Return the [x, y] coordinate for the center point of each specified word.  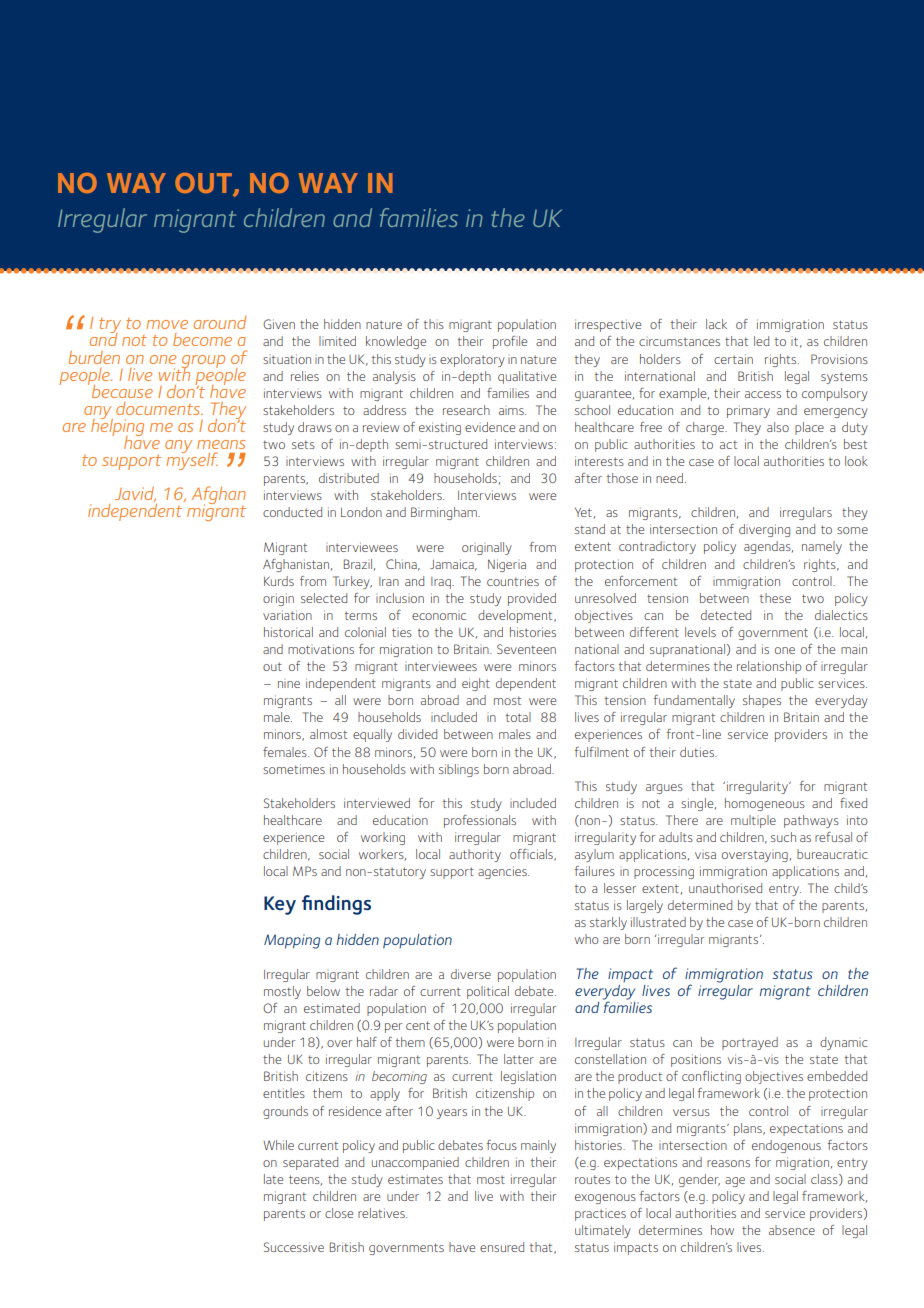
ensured [502, 1247]
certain [733, 359]
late [273, 1179]
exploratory [472, 360]
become [202, 339]
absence [792, 1230]
